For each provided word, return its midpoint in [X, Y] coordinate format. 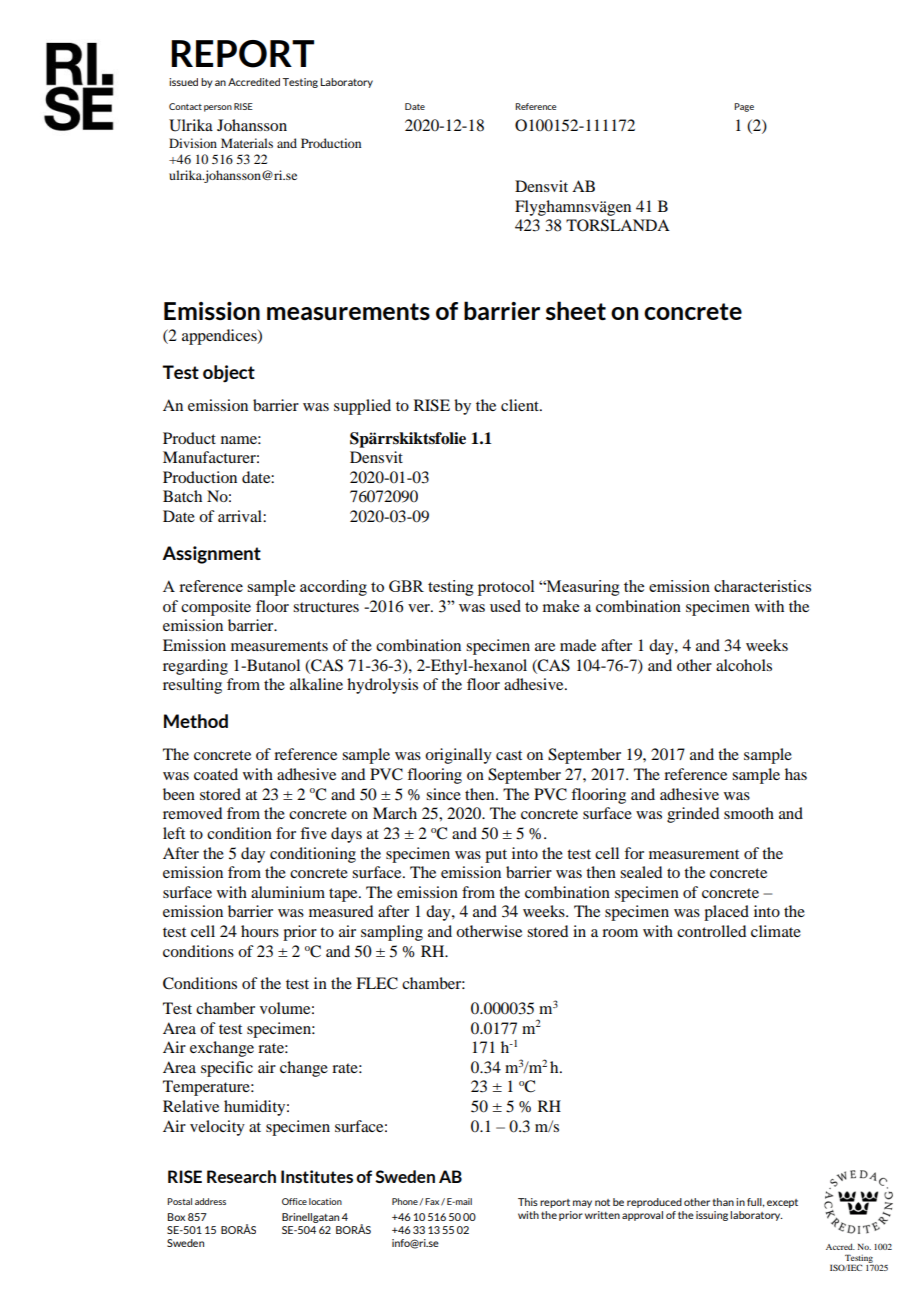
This [528, 1202]
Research [241, 1176]
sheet [576, 310]
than [723, 1202]
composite [216, 608]
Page [744, 107]
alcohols [744, 665]
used [505, 606]
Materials [247, 143]
